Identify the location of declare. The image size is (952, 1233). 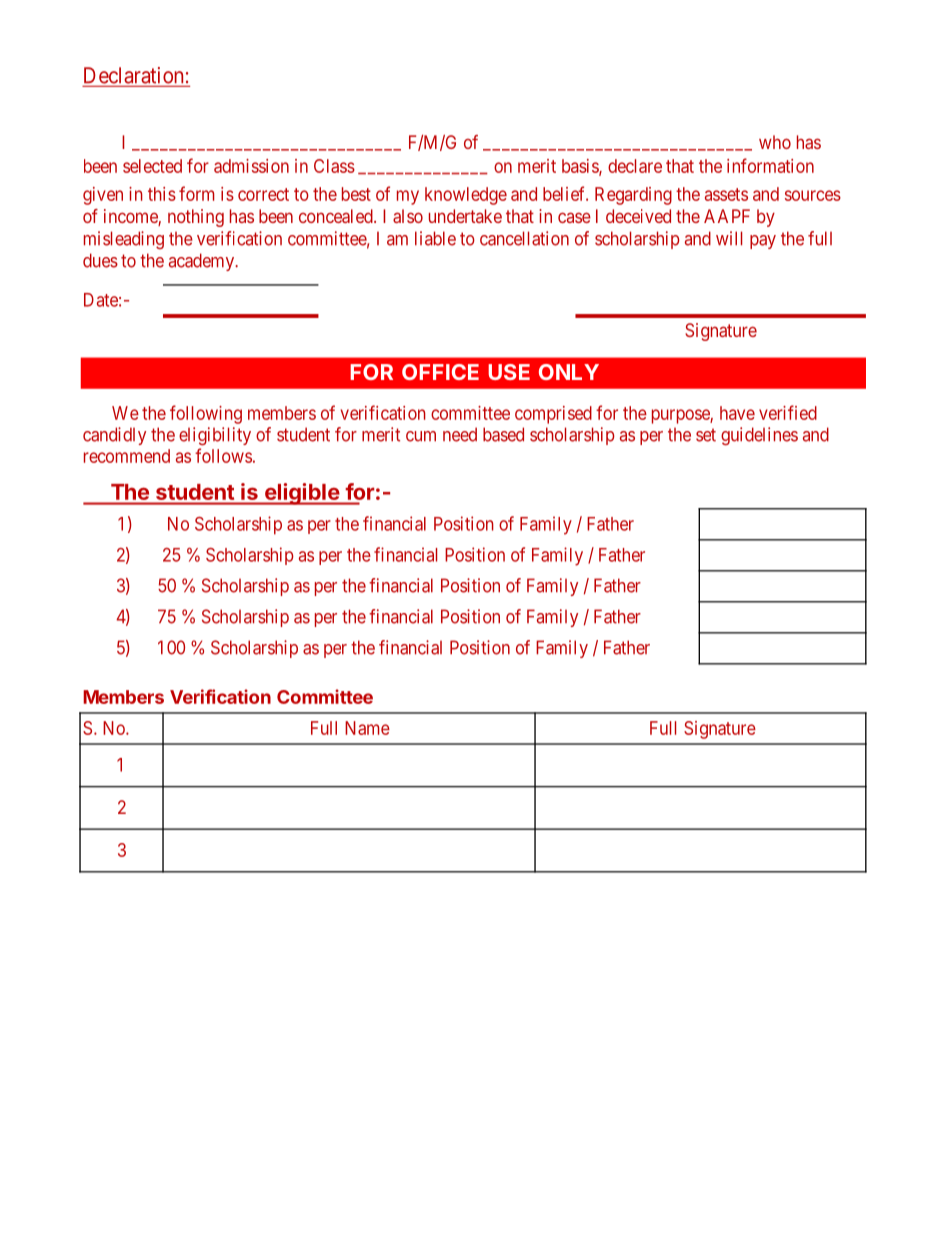
(635, 166).
